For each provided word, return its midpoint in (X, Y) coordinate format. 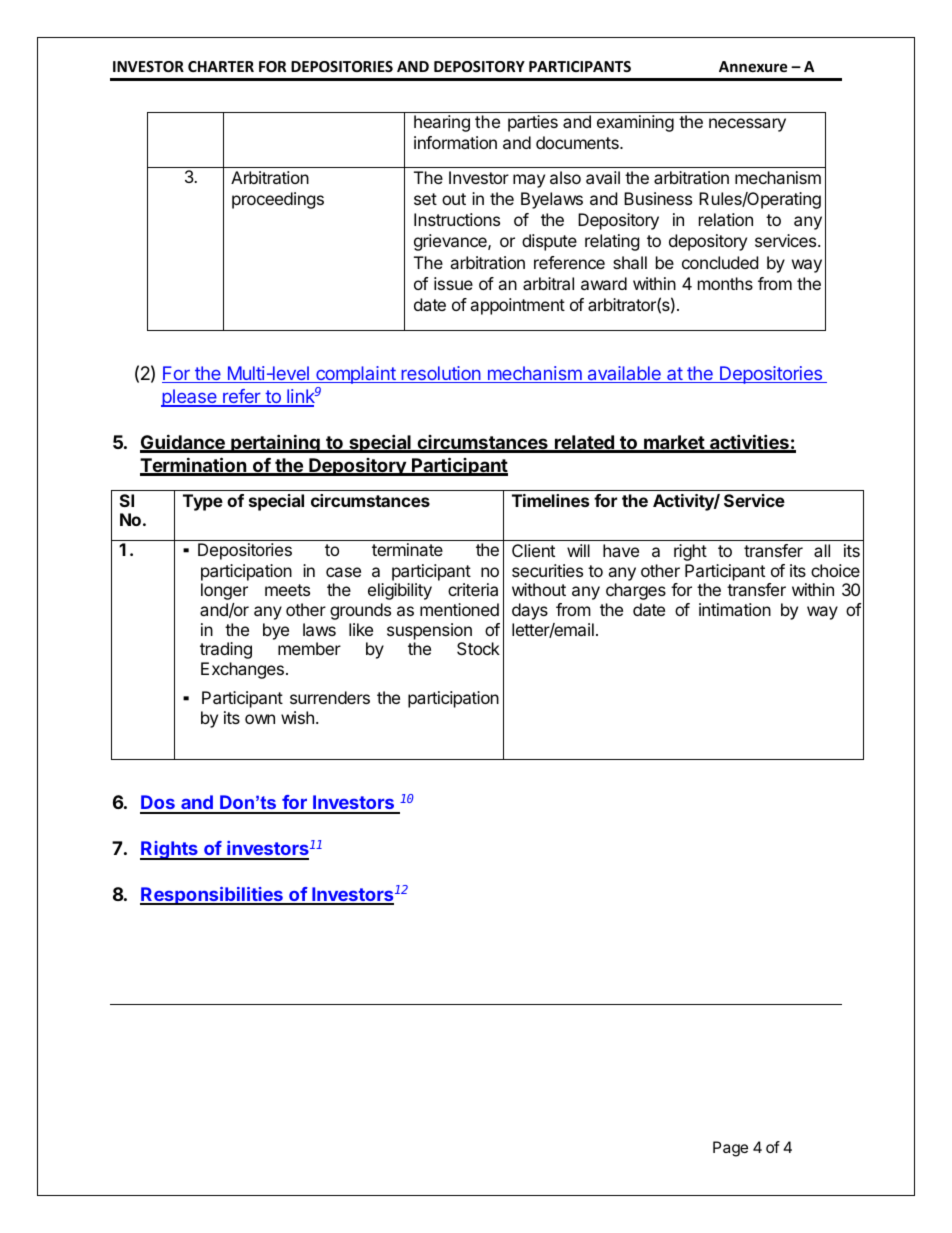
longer (224, 591)
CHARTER (221, 66)
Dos (158, 804)
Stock (478, 648)
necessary (747, 125)
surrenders (330, 697)
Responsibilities (212, 896)
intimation (735, 609)
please (190, 398)
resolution (441, 374)
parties (533, 123)
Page (730, 1149)
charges (636, 591)
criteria (473, 589)
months (725, 283)
